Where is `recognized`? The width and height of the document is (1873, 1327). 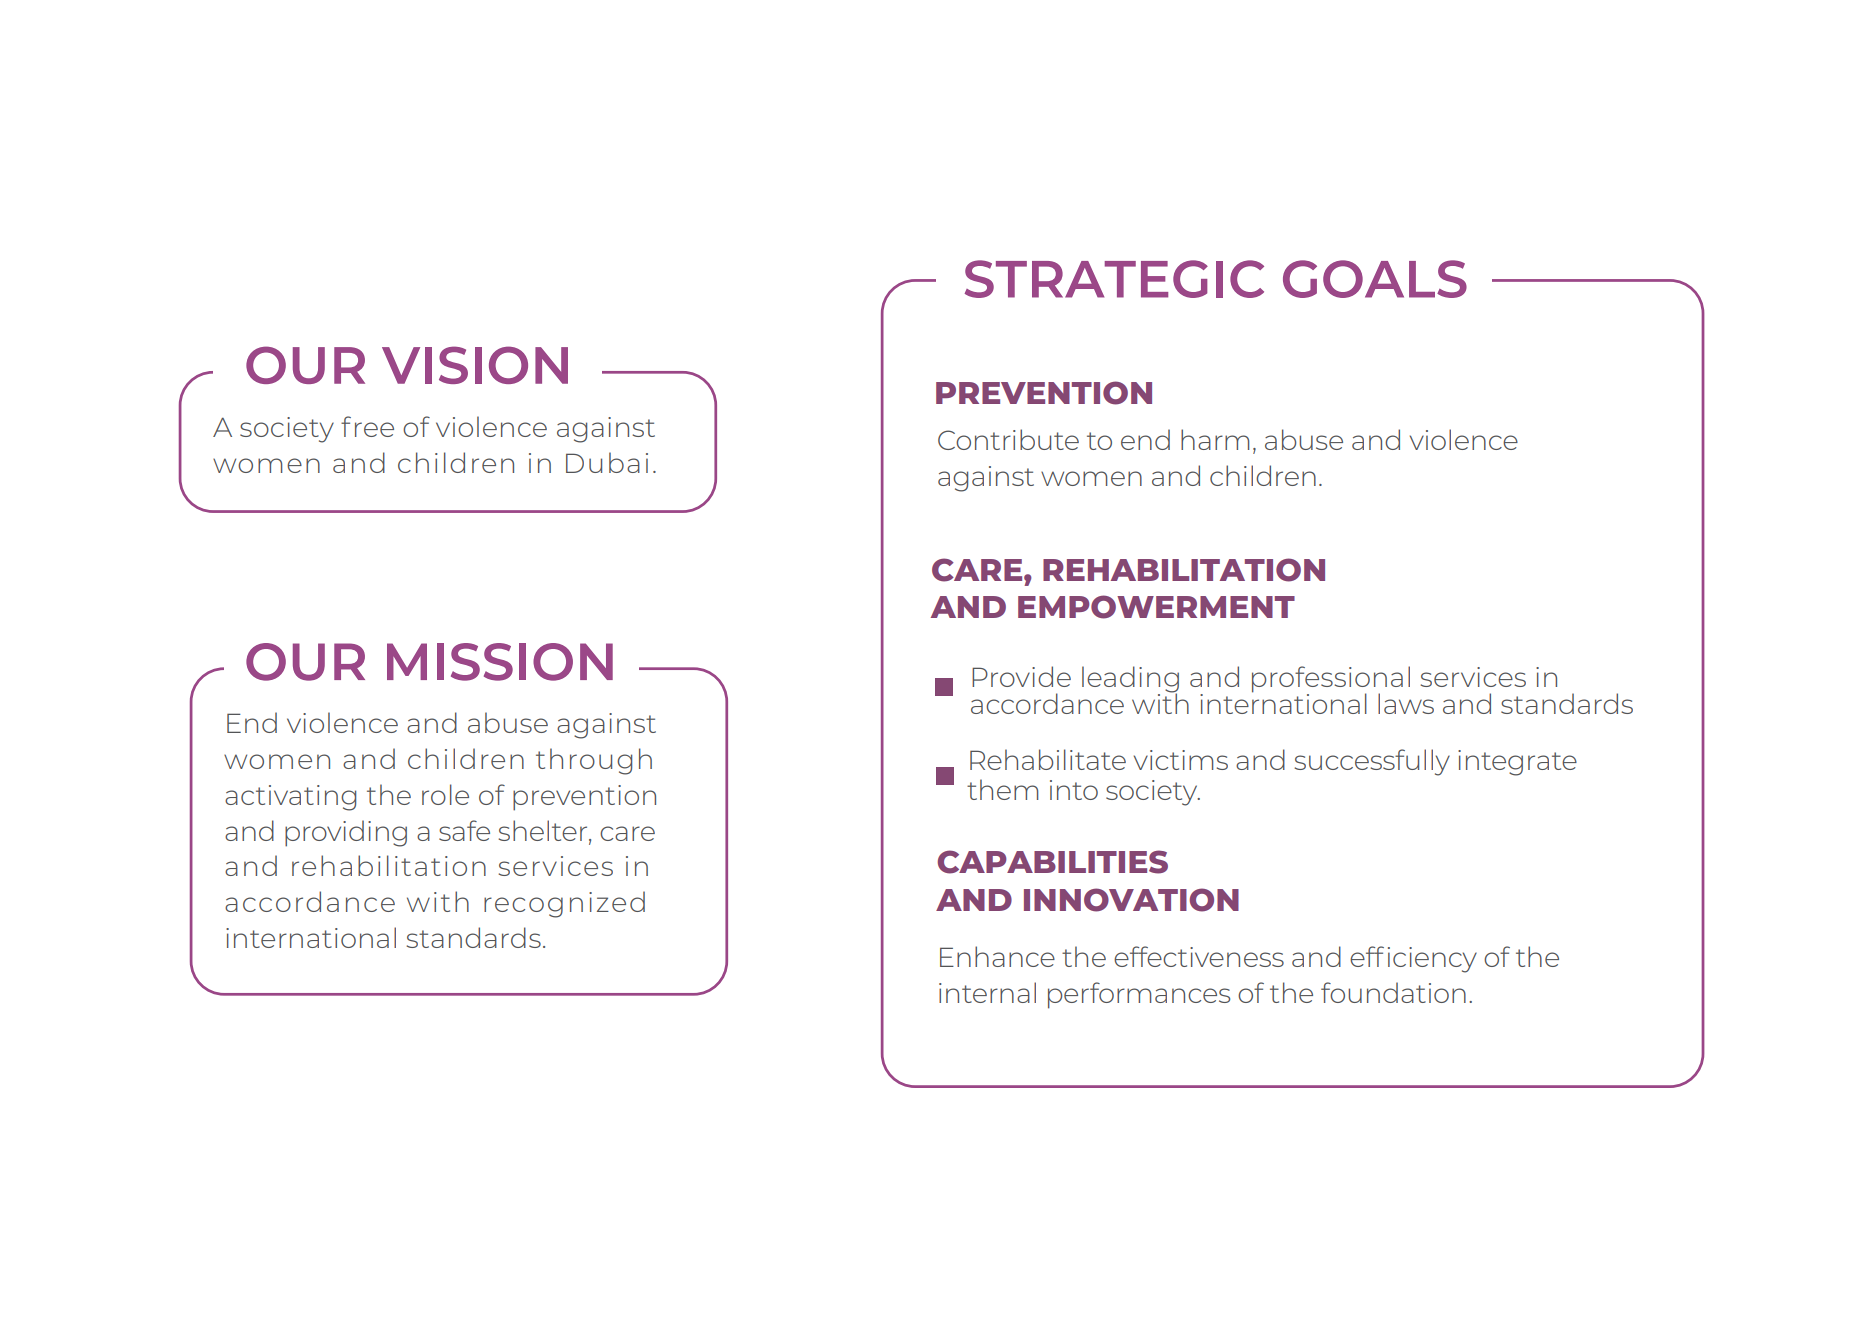
recognized is located at coordinates (564, 904).
